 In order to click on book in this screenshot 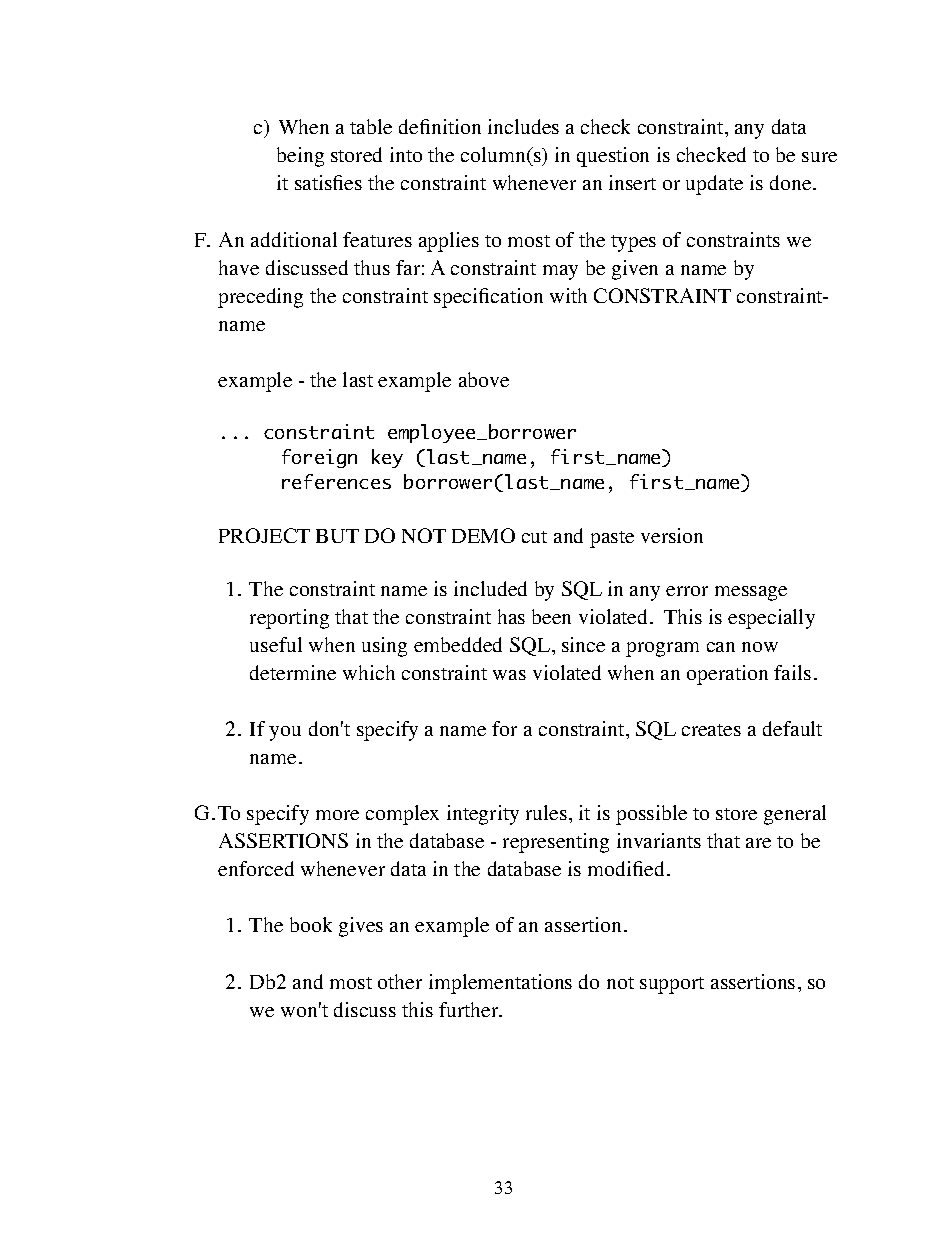, I will do `click(311, 924)`.
